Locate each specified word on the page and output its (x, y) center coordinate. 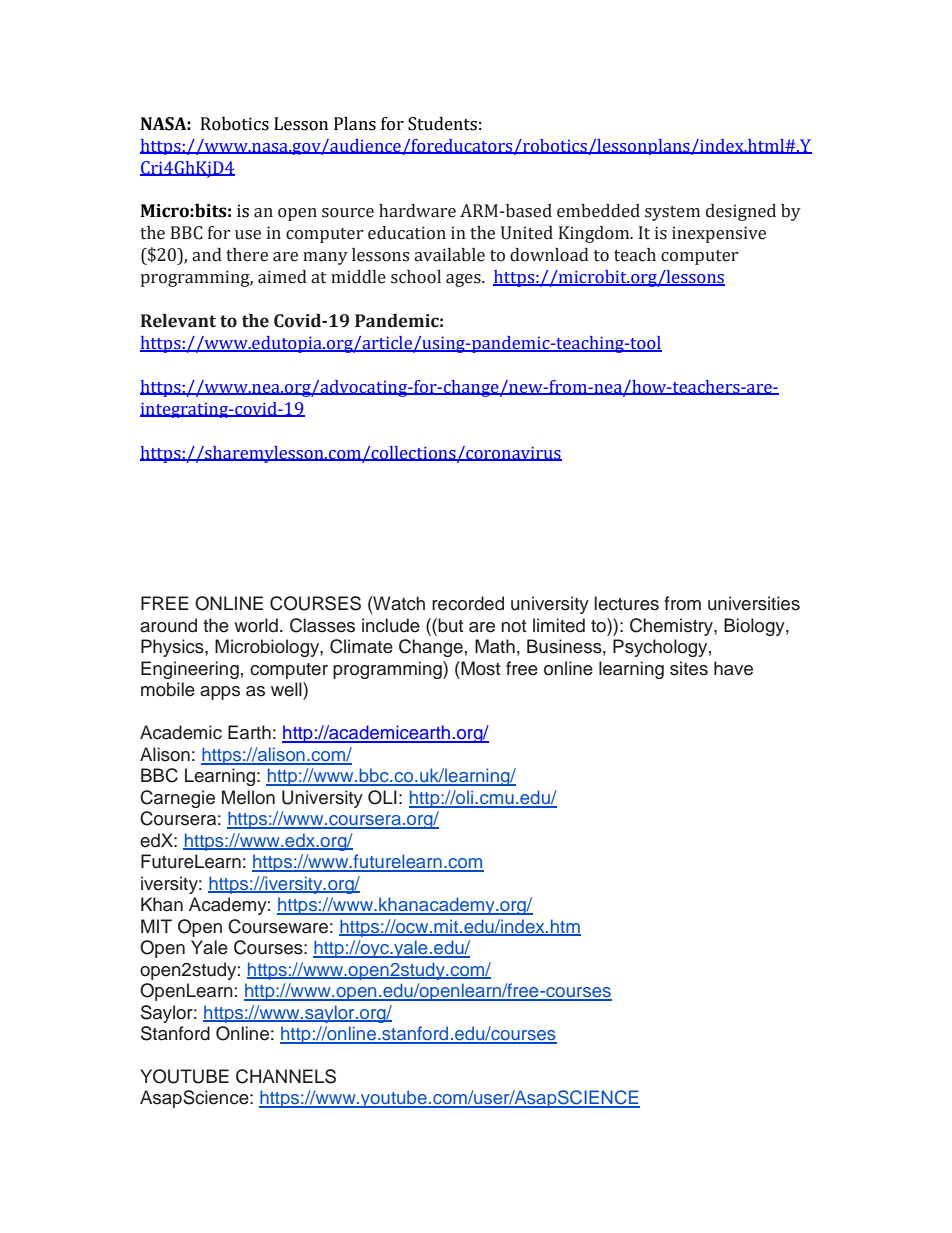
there (247, 255)
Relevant (178, 321)
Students (442, 124)
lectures (627, 603)
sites (689, 668)
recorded (468, 603)
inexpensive (719, 234)
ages (464, 280)
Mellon (248, 797)
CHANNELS (286, 1076)
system (672, 213)
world (256, 625)
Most (479, 668)
